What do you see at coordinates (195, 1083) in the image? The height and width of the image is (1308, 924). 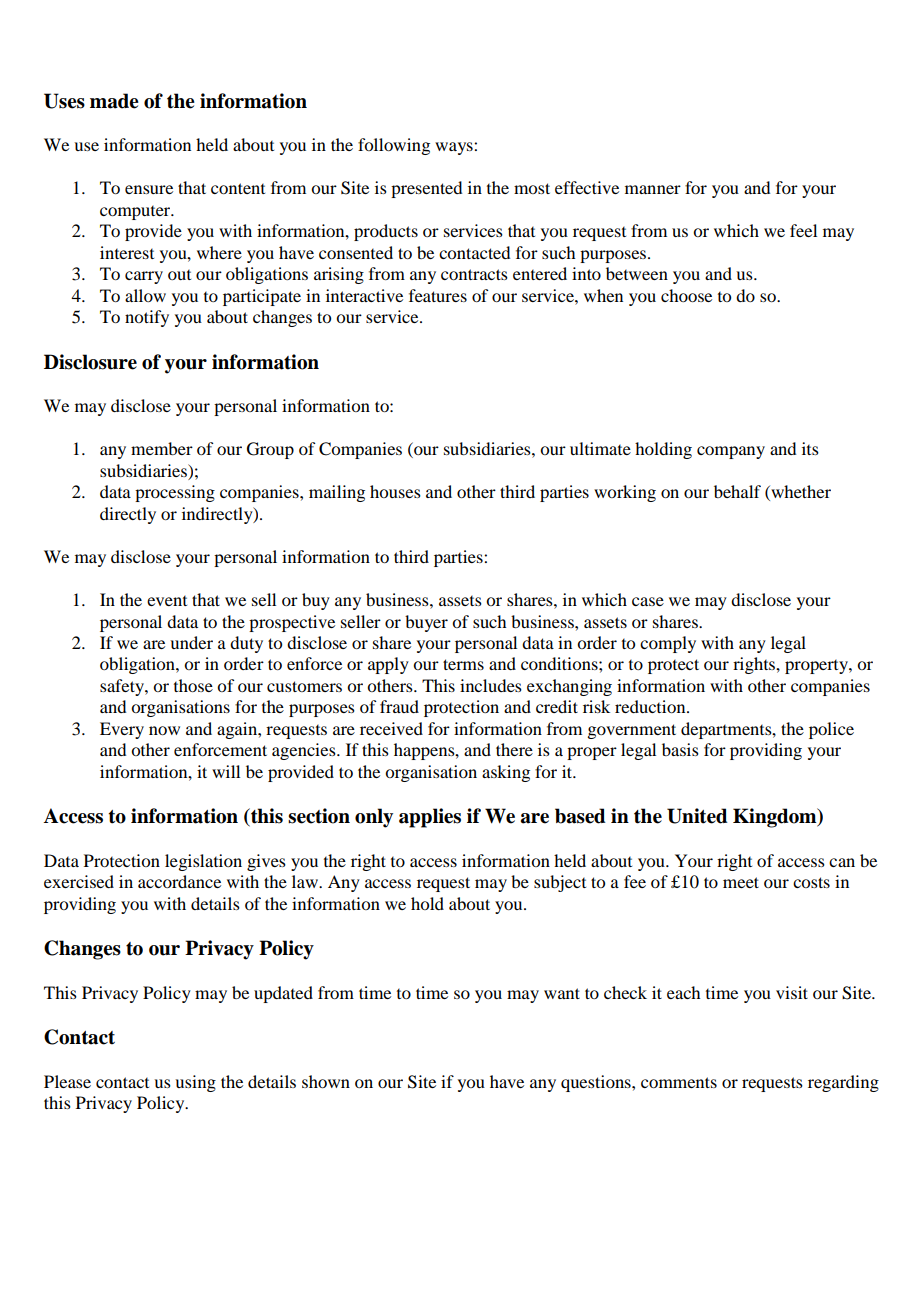 I see `using` at bounding box center [195, 1083].
